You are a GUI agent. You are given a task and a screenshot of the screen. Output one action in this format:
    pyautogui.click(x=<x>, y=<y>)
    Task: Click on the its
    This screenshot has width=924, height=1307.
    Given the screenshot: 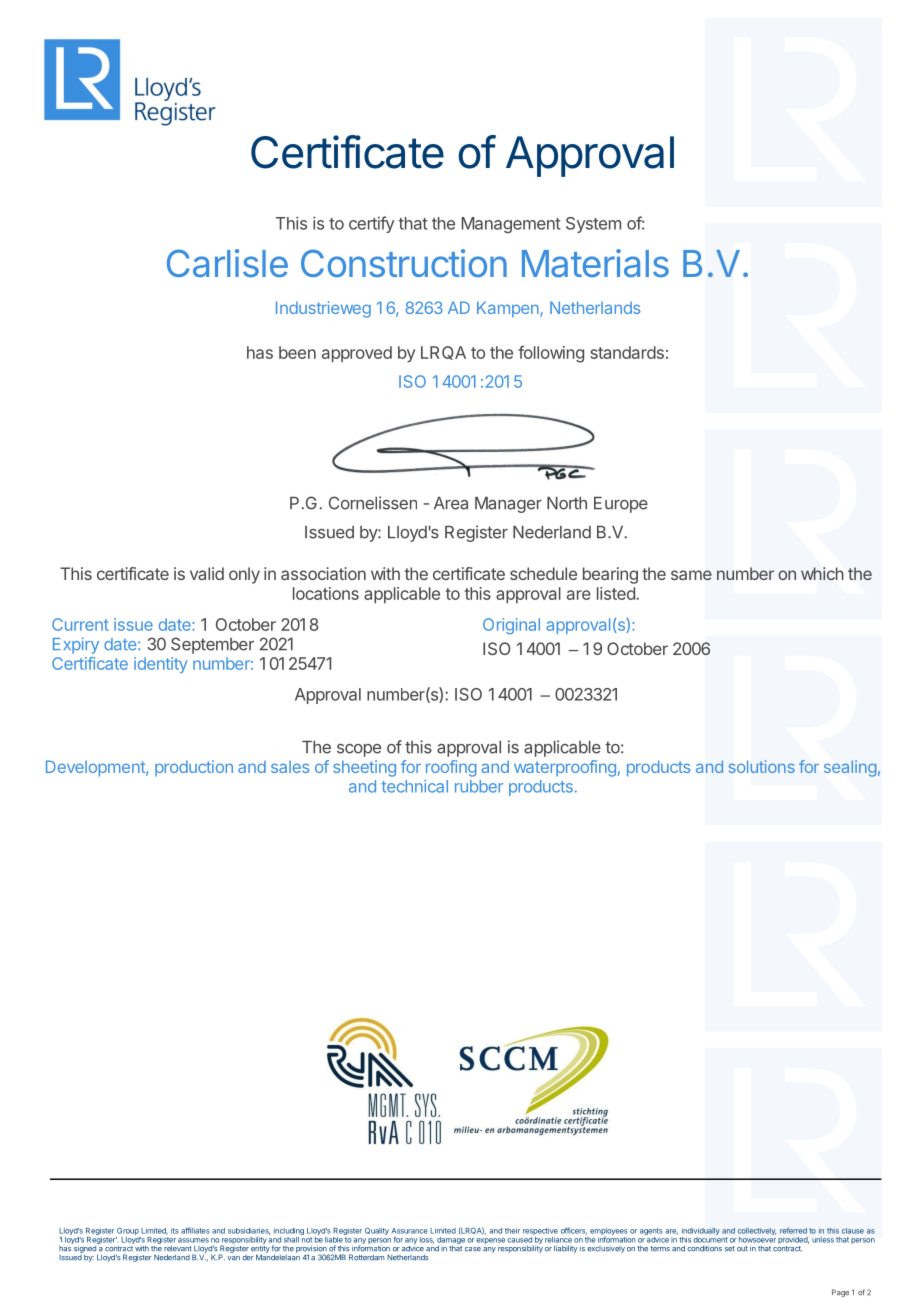 What is the action you would take?
    pyautogui.click(x=175, y=1231)
